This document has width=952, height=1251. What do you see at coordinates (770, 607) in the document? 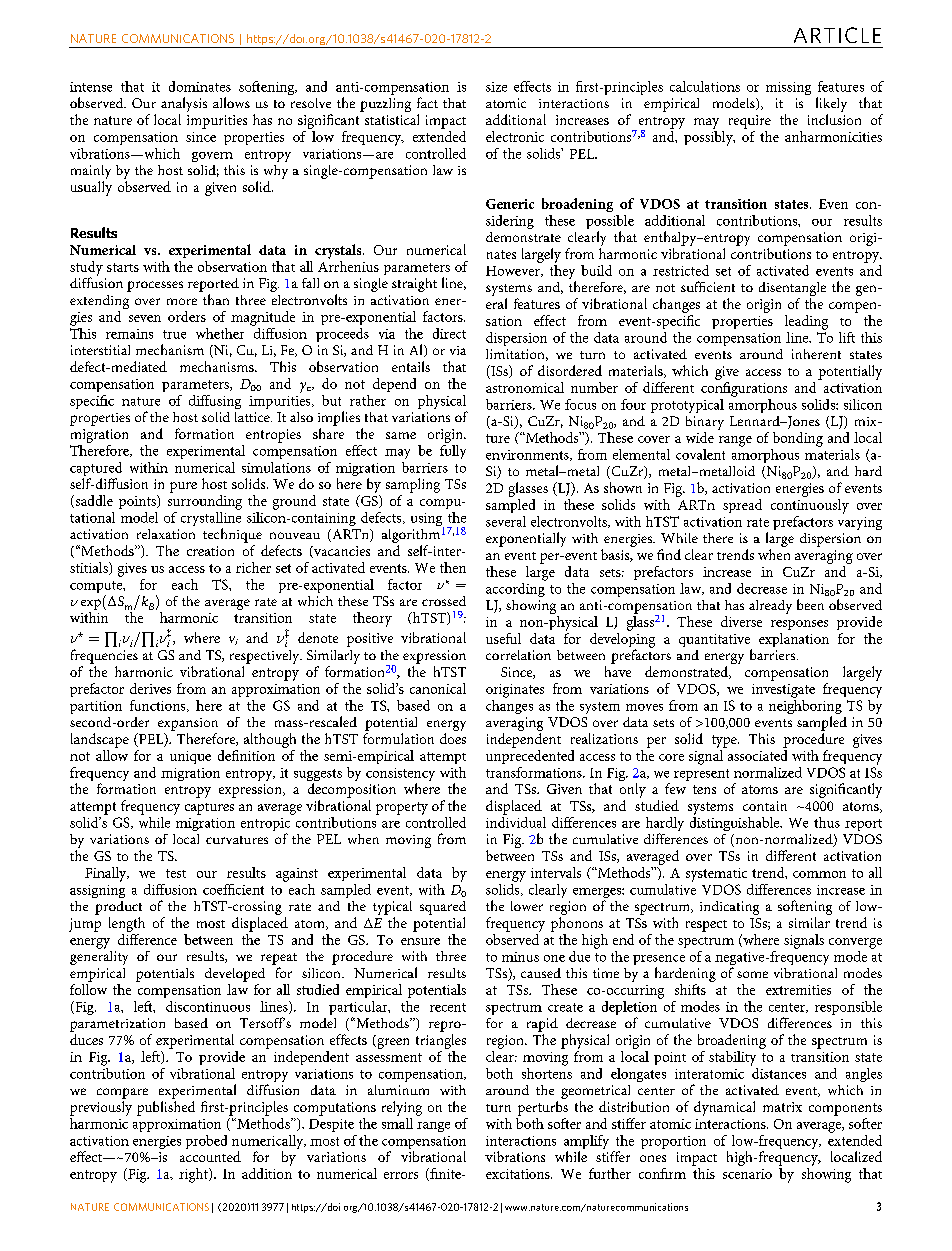
I see `already` at bounding box center [770, 607].
